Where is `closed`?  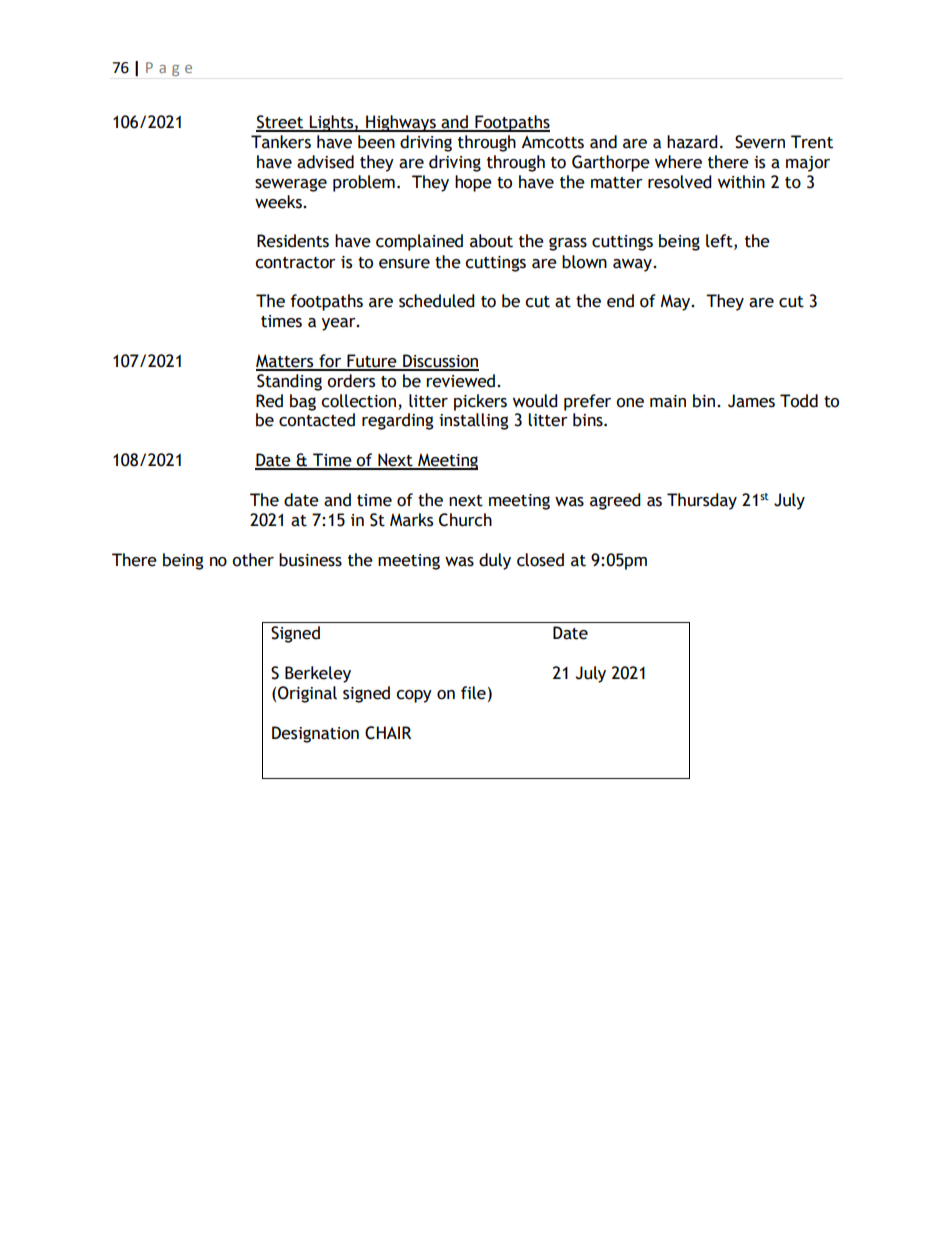 closed is located at coordinates (540, 560).
